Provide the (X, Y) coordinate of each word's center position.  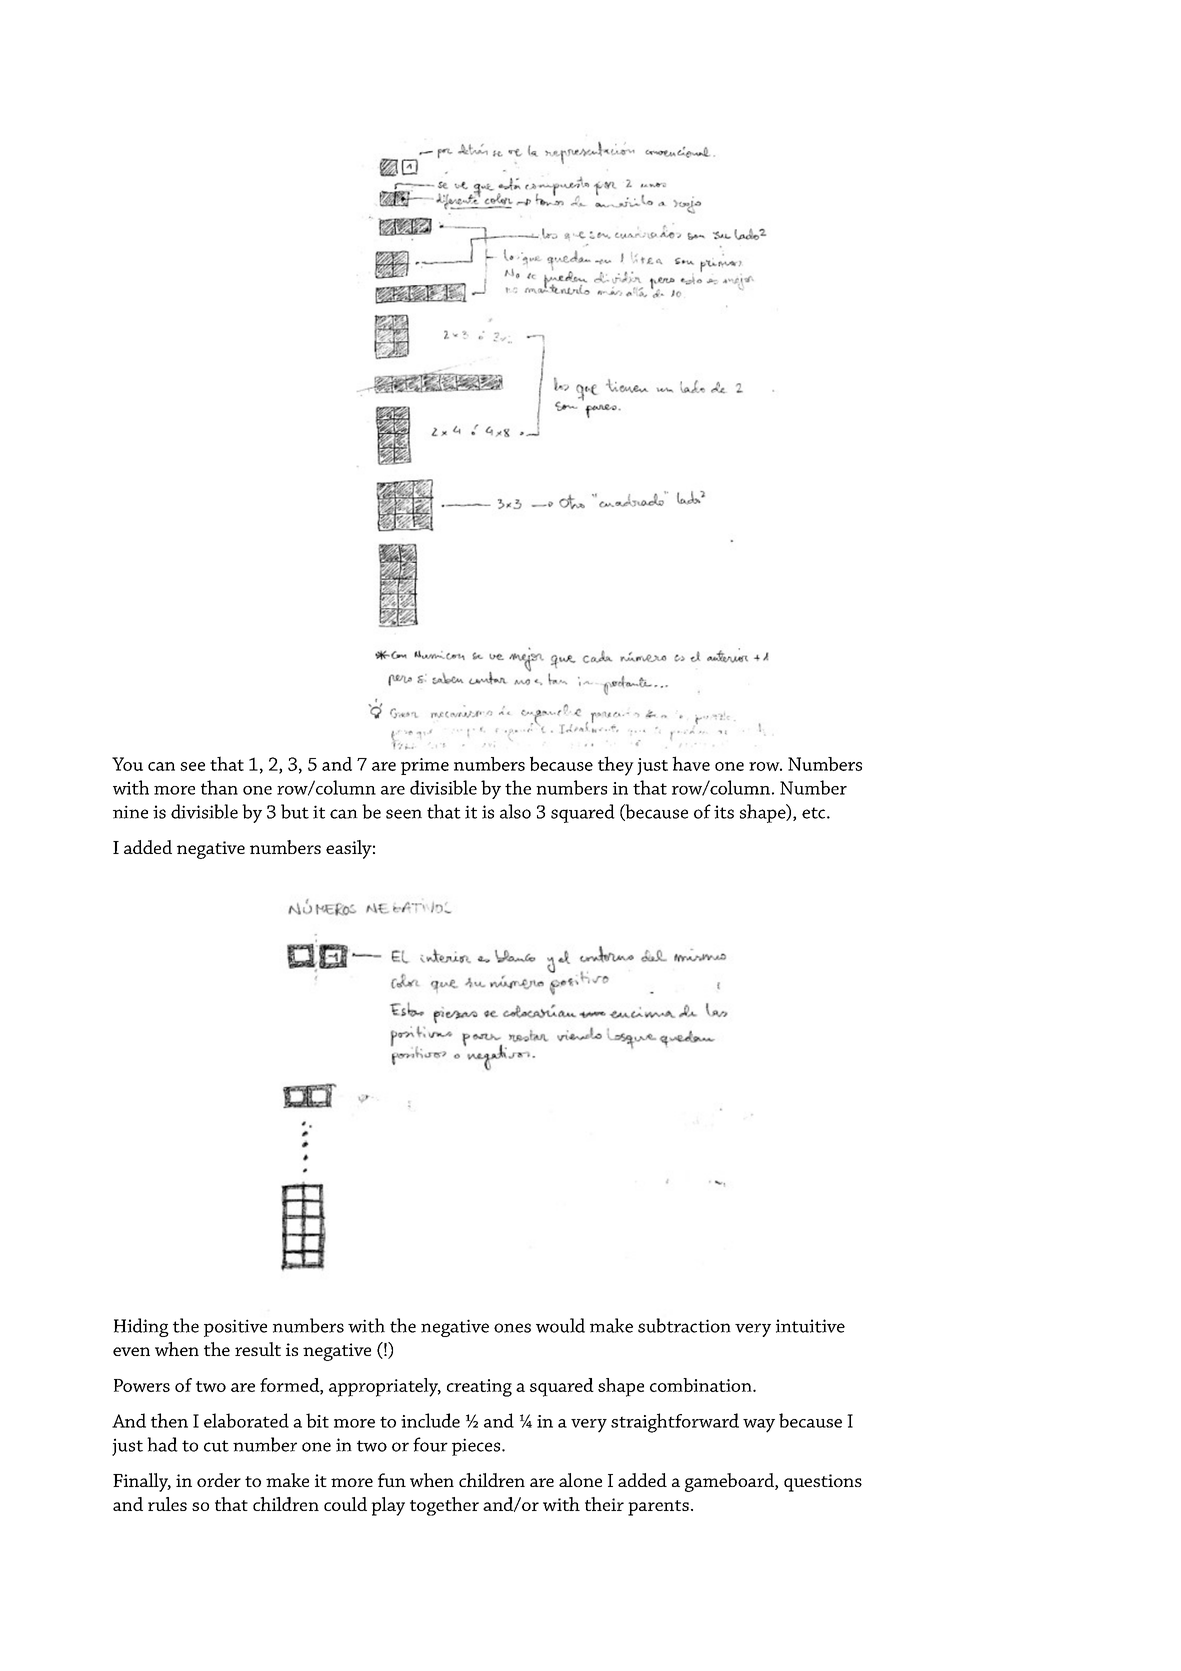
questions (823, 1483)
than (219, 787)
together (444, 1506)
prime (425, 766)
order (219, 1480)
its (724, 812)
